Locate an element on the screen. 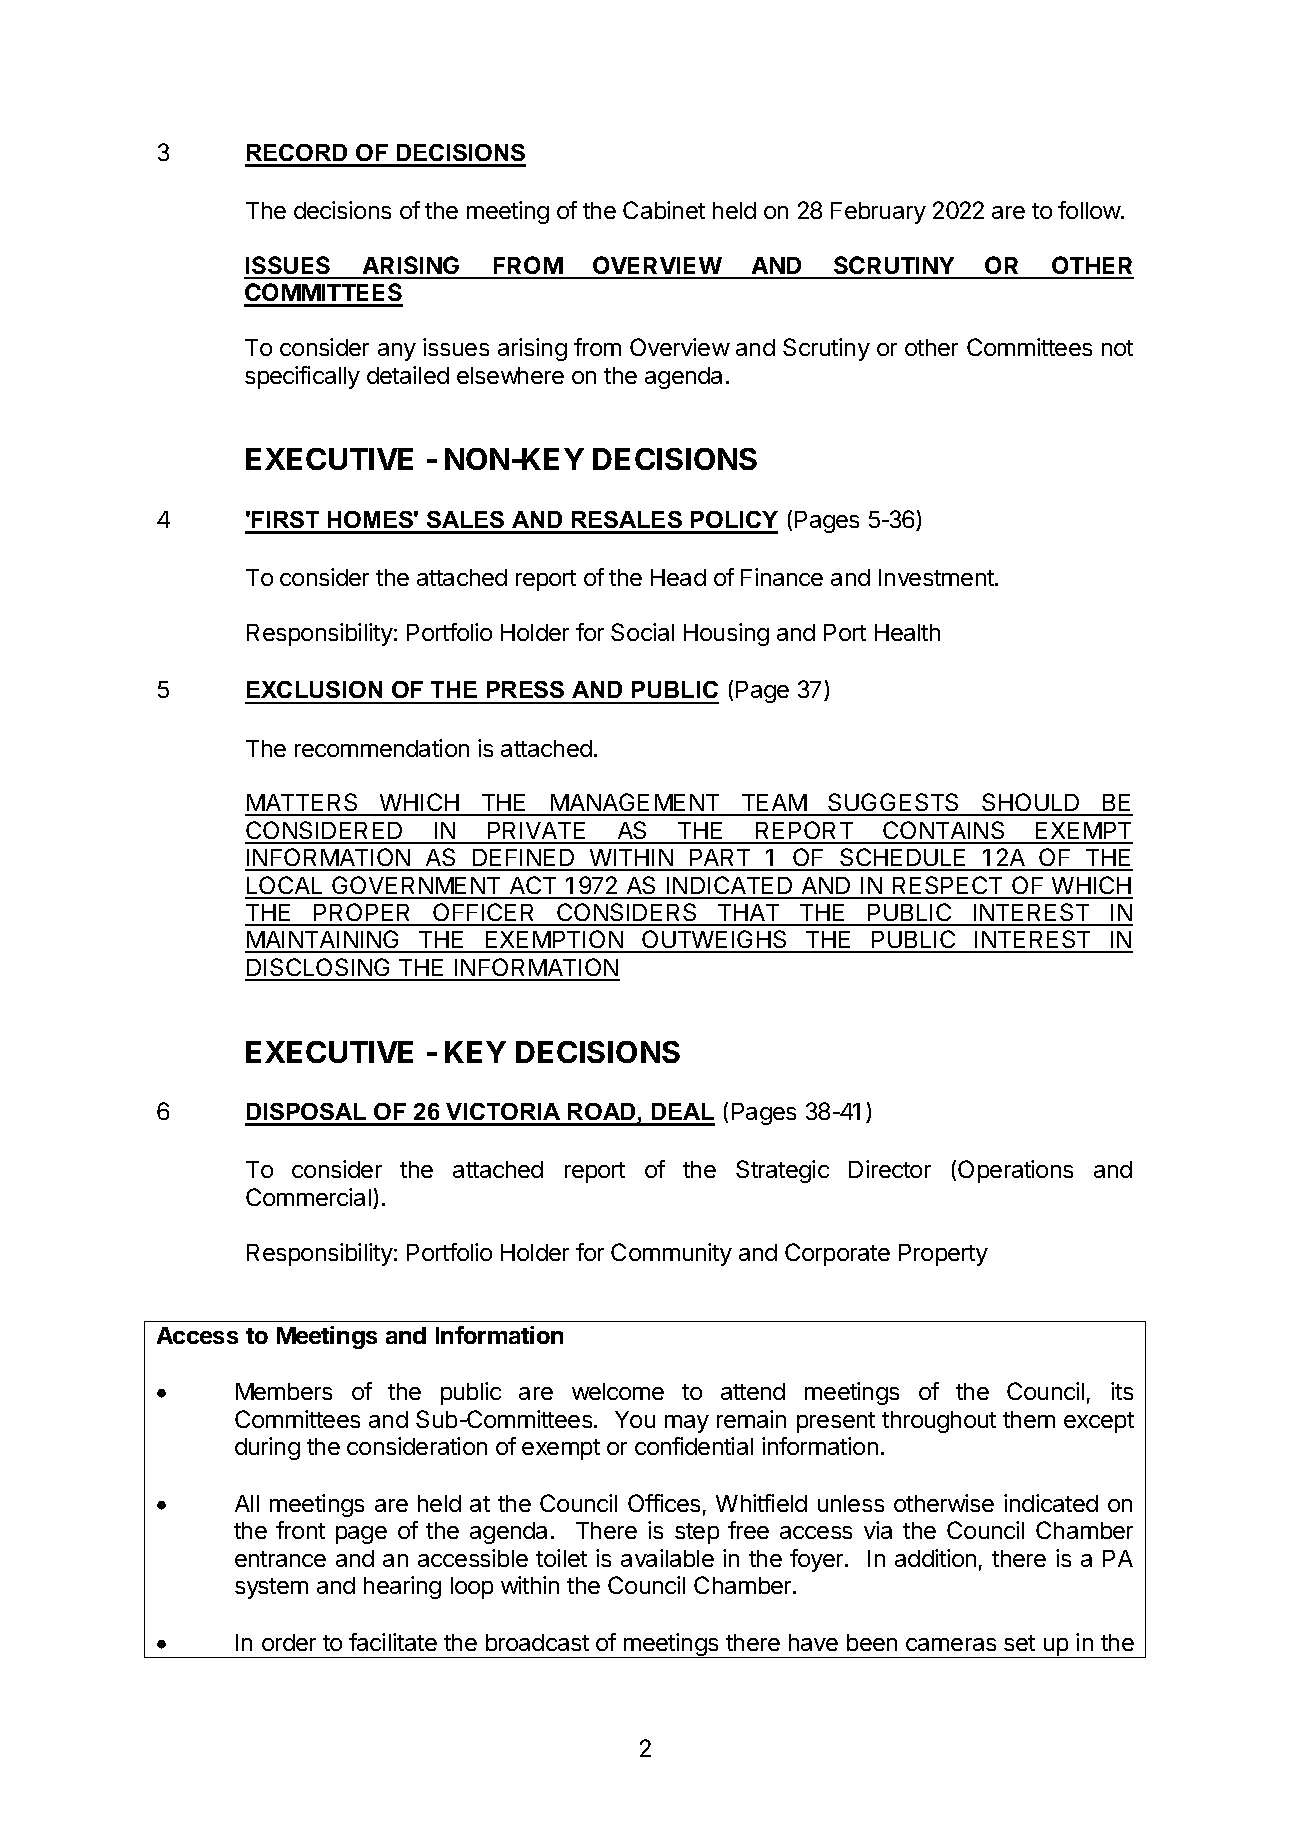 This screenshot has width=1290, height=1824. hearing is located at coordinates (402, 1587).
